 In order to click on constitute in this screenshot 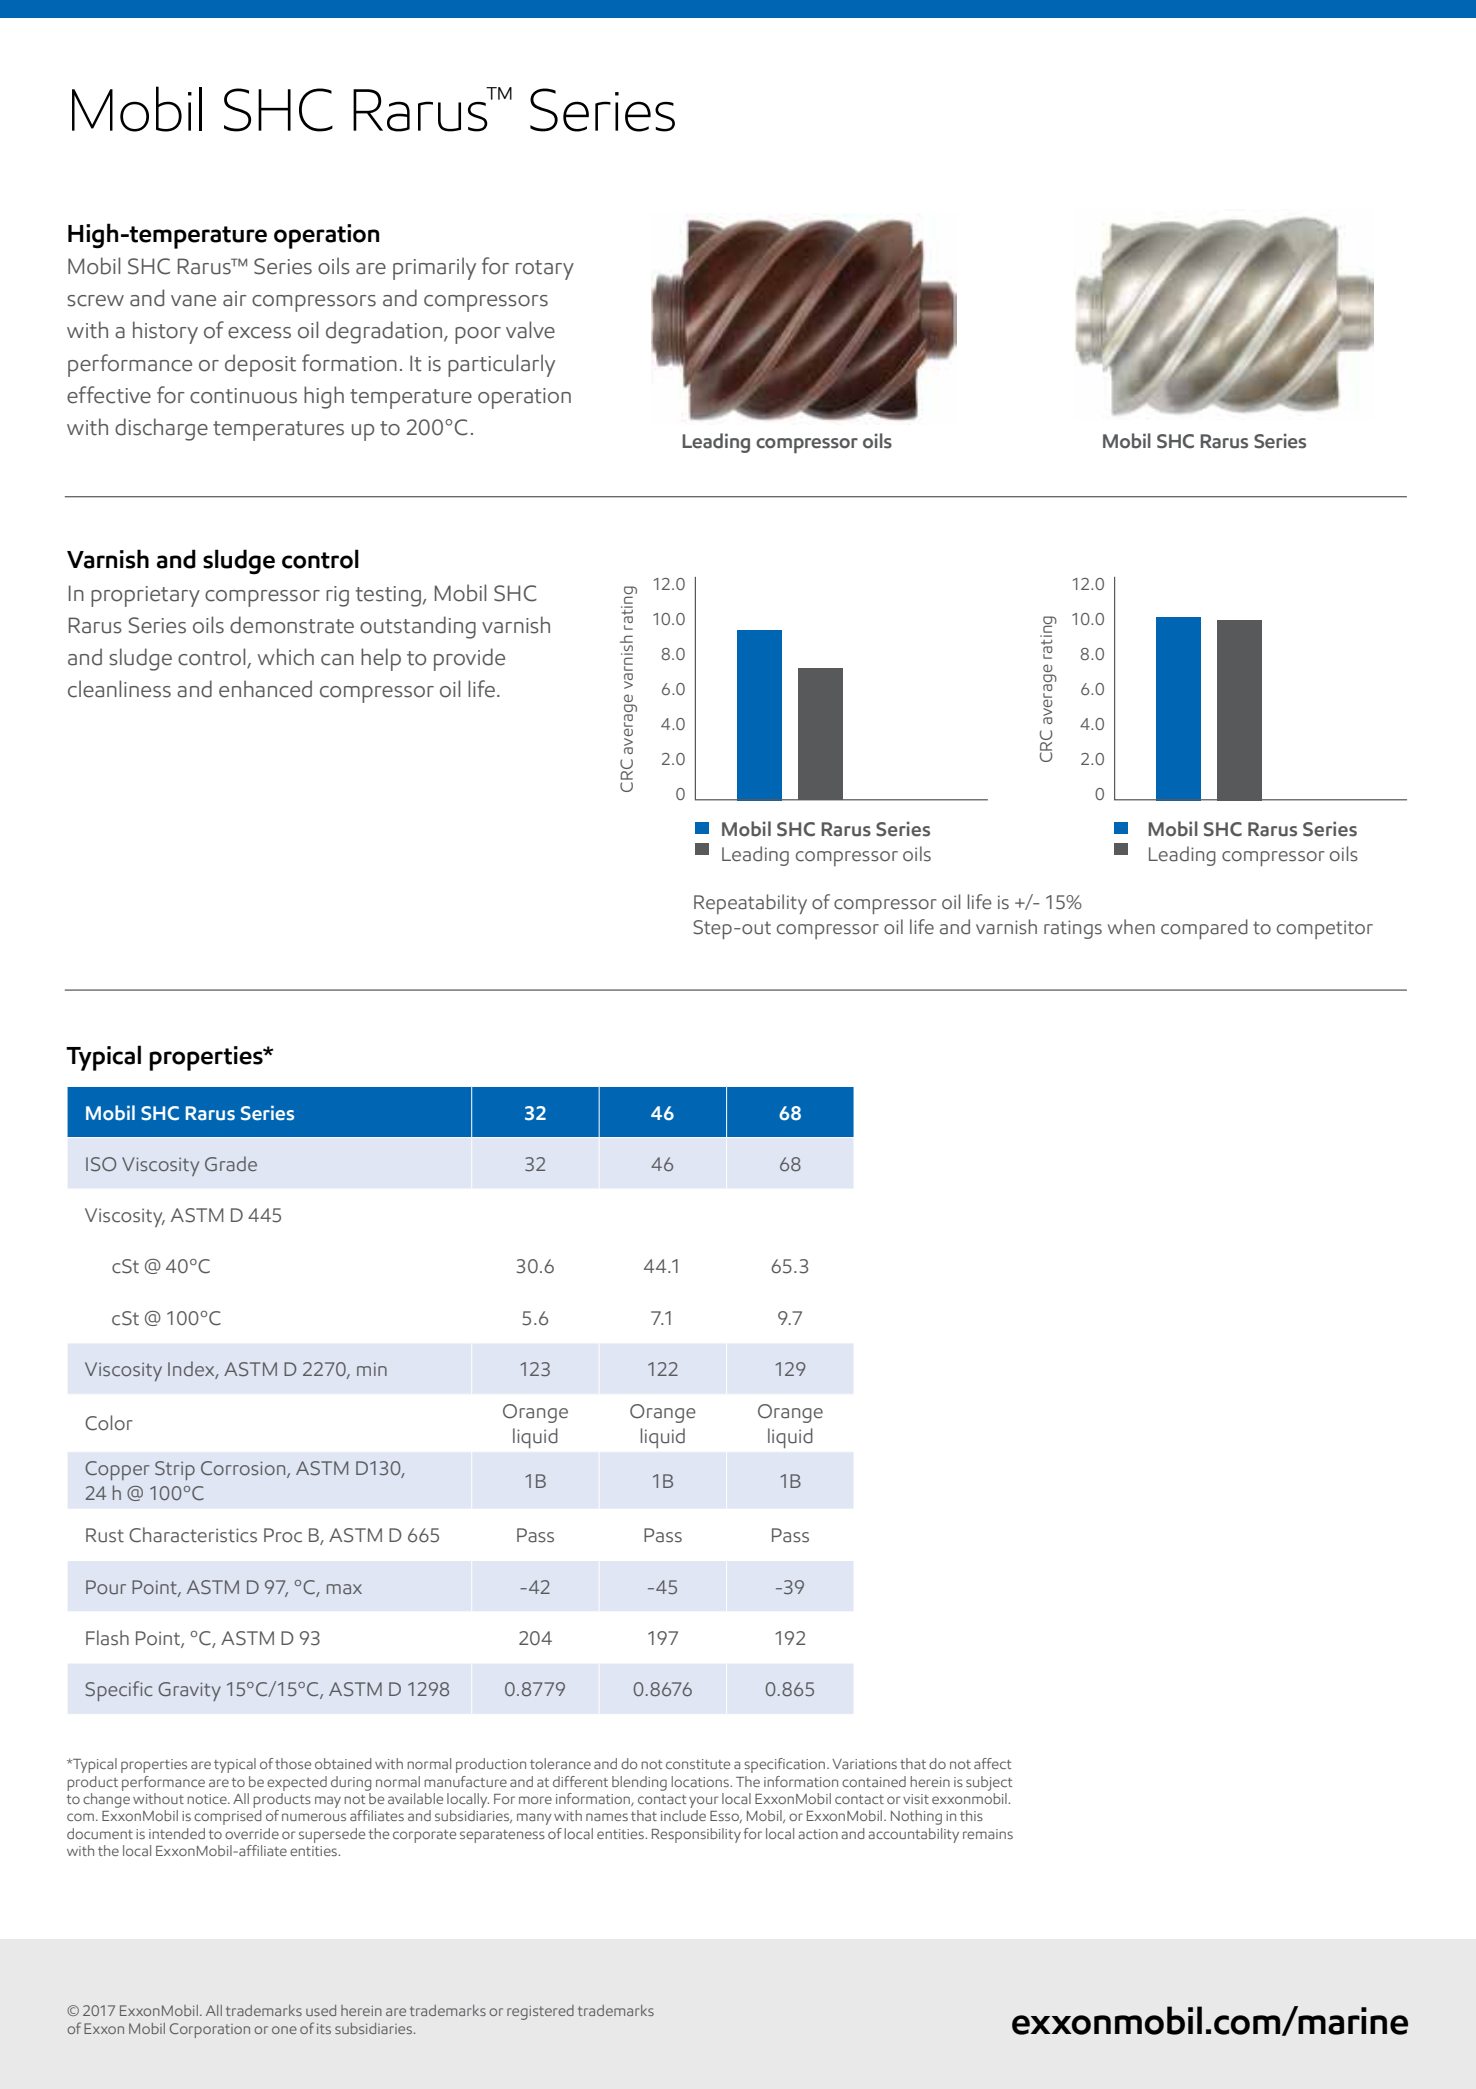, I will do `click(698, 1764)`.
